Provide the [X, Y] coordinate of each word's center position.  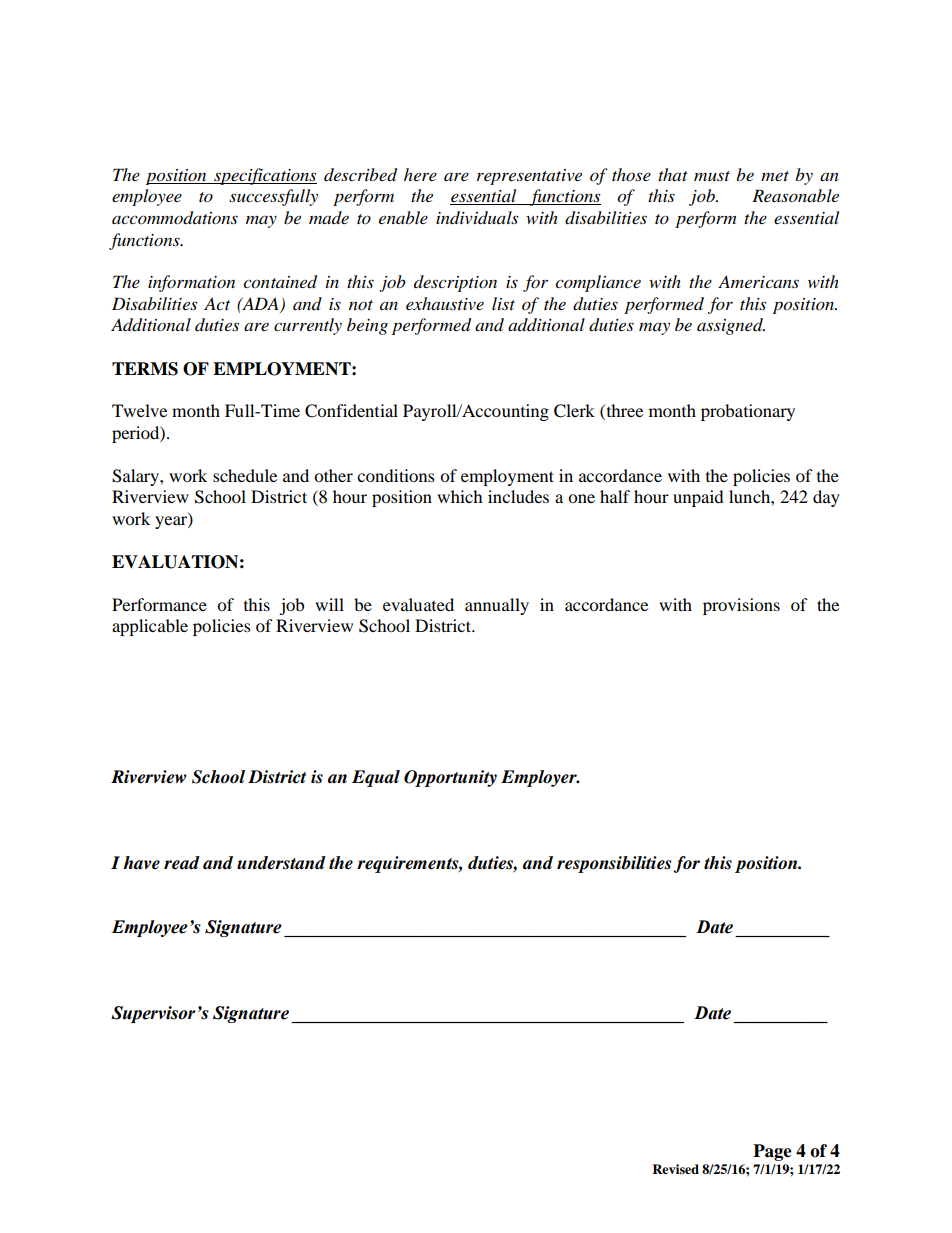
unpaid [698, 498]
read [182, 863]
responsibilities [614, 864]
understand [281, 863]
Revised [675, 1169]
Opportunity [450, 778]
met [775, 176]
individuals [477, 218]
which [460, 496]
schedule [245, 475]
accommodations [175, 218]
